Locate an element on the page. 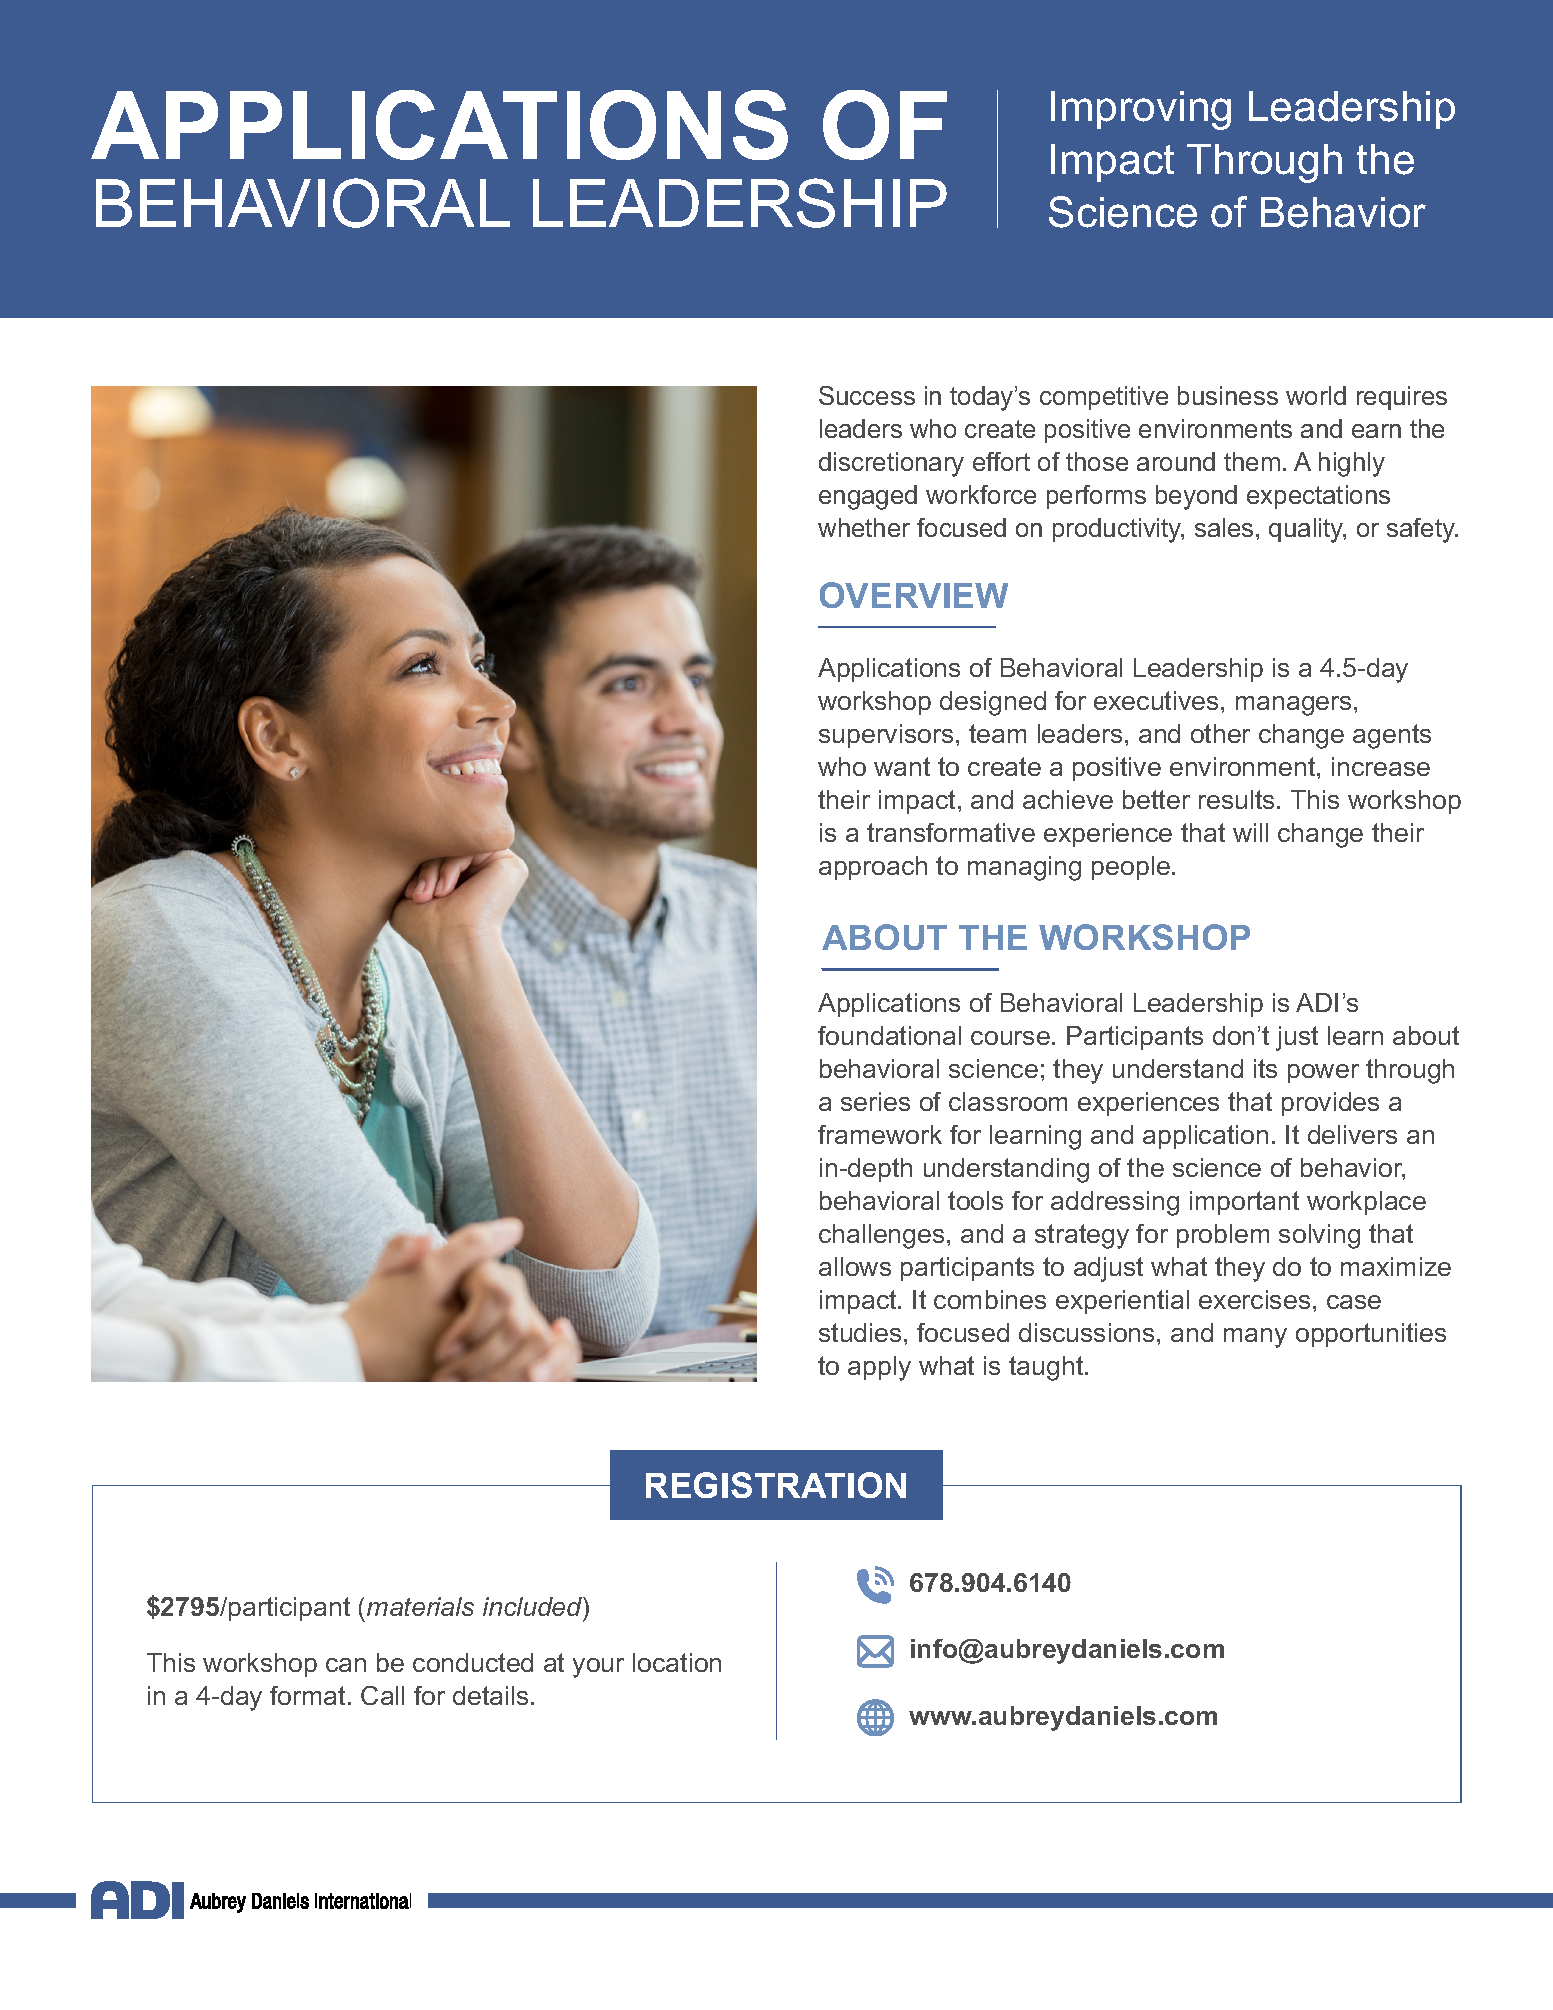  conducted is located at coordinates (473, 1662).
